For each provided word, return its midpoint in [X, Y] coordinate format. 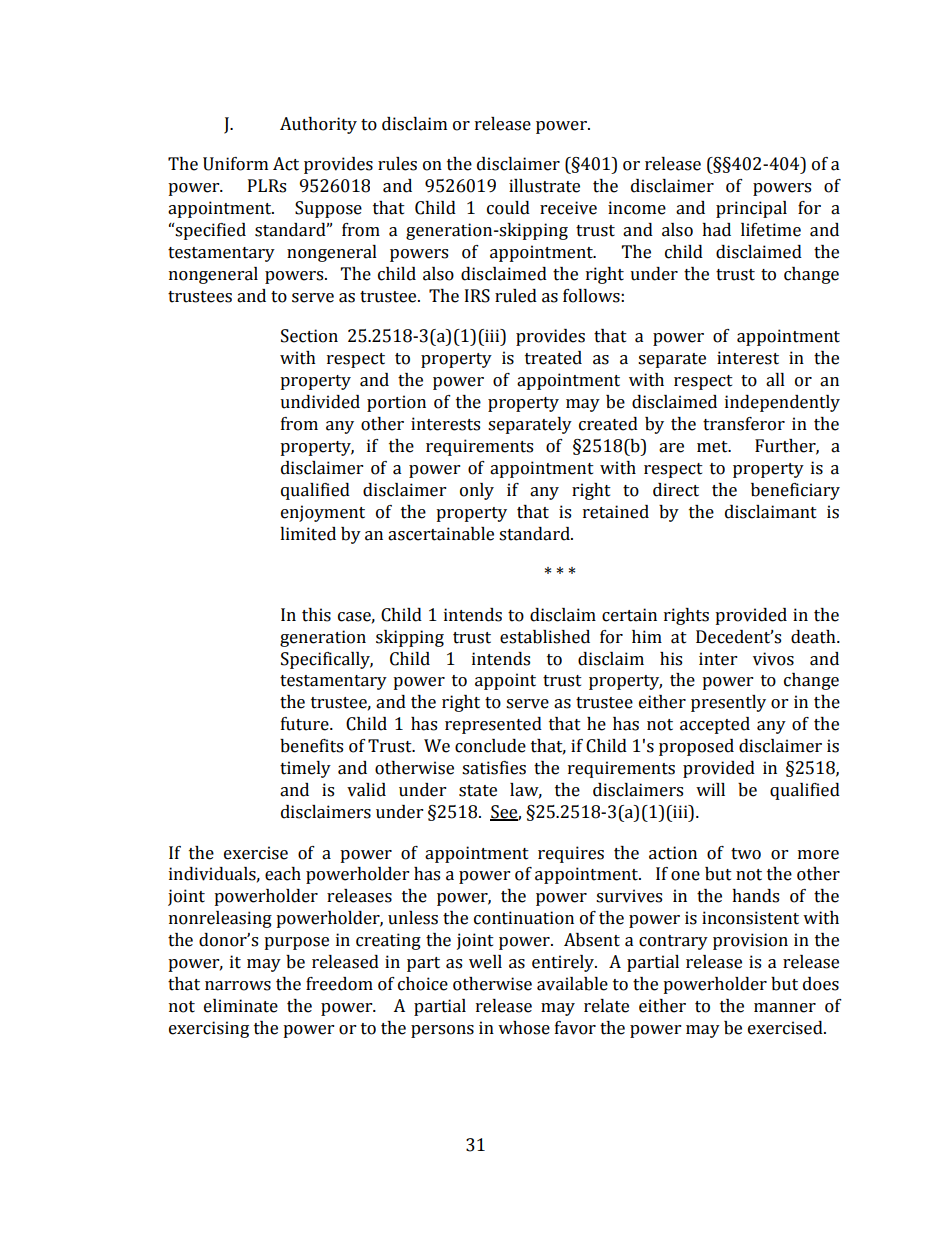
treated [553, 358]
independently [782, 403]
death [814, 637]
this [316, 615]
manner [785, 1008]
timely [305, 769]
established [545, 637]
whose [524, 1028]
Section [309, 336]
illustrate [544, 186]
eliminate [241, 1006]
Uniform [235, 164]
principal [751, 209]
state [478, 791]
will [710, 789]
